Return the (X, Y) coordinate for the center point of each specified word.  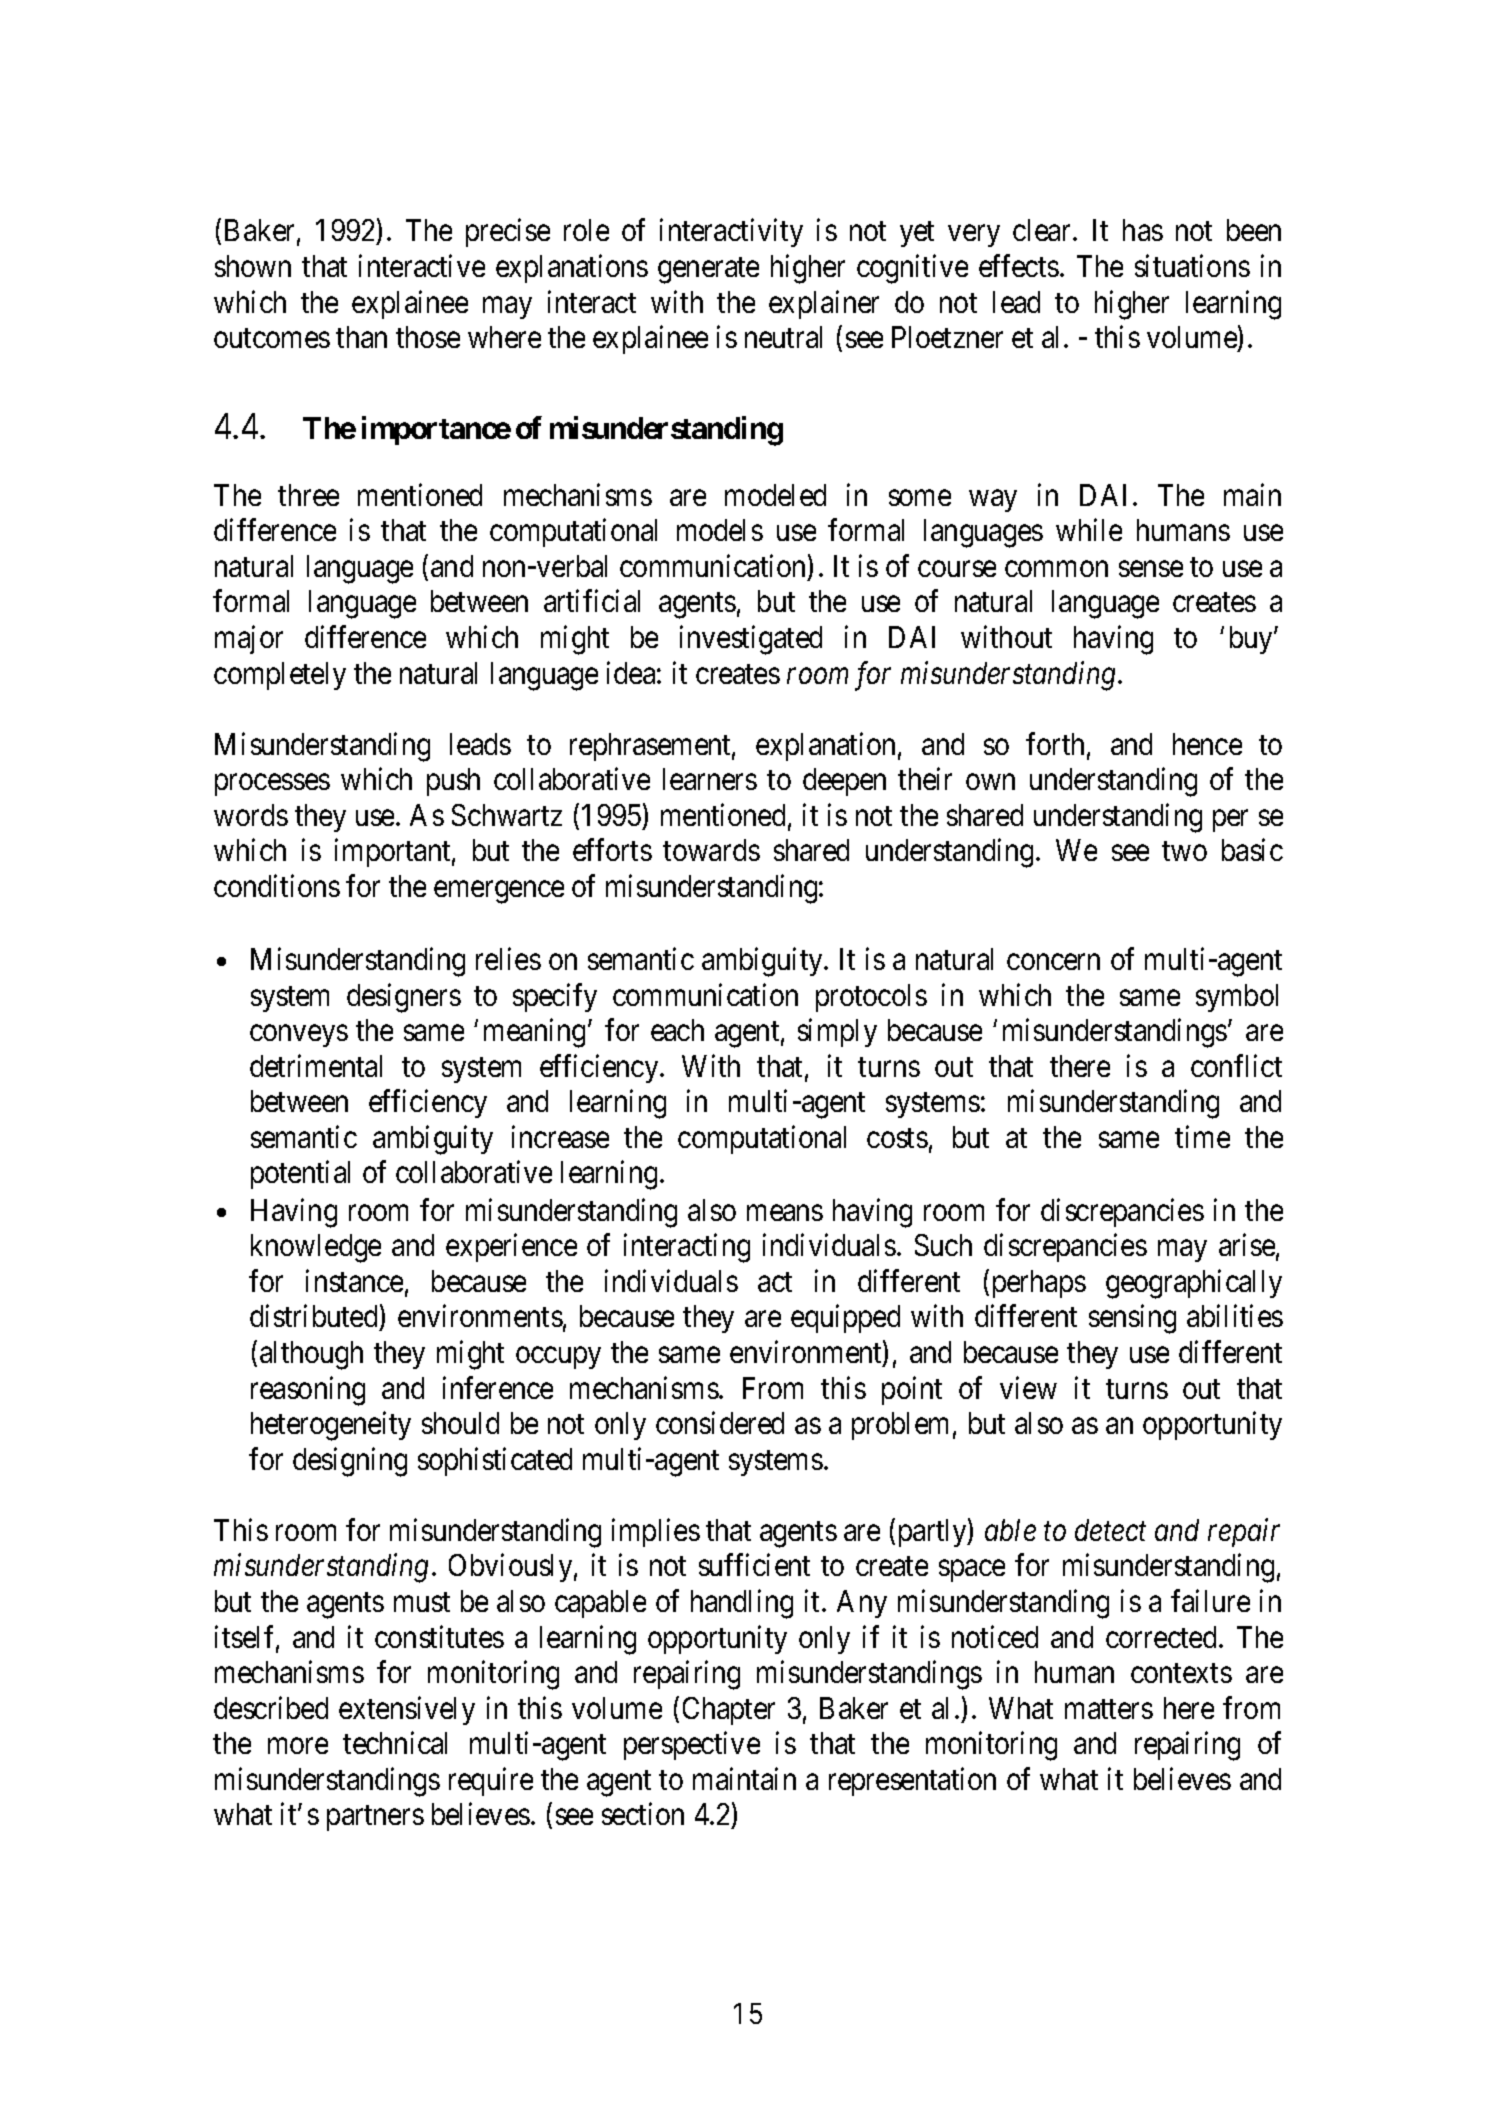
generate (708, 271)
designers (404, 998)
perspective (692, 1746)
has (1143, 230)
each (677, 1030)
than (361, 337)
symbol (1237, 998)
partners (375, 1818)
